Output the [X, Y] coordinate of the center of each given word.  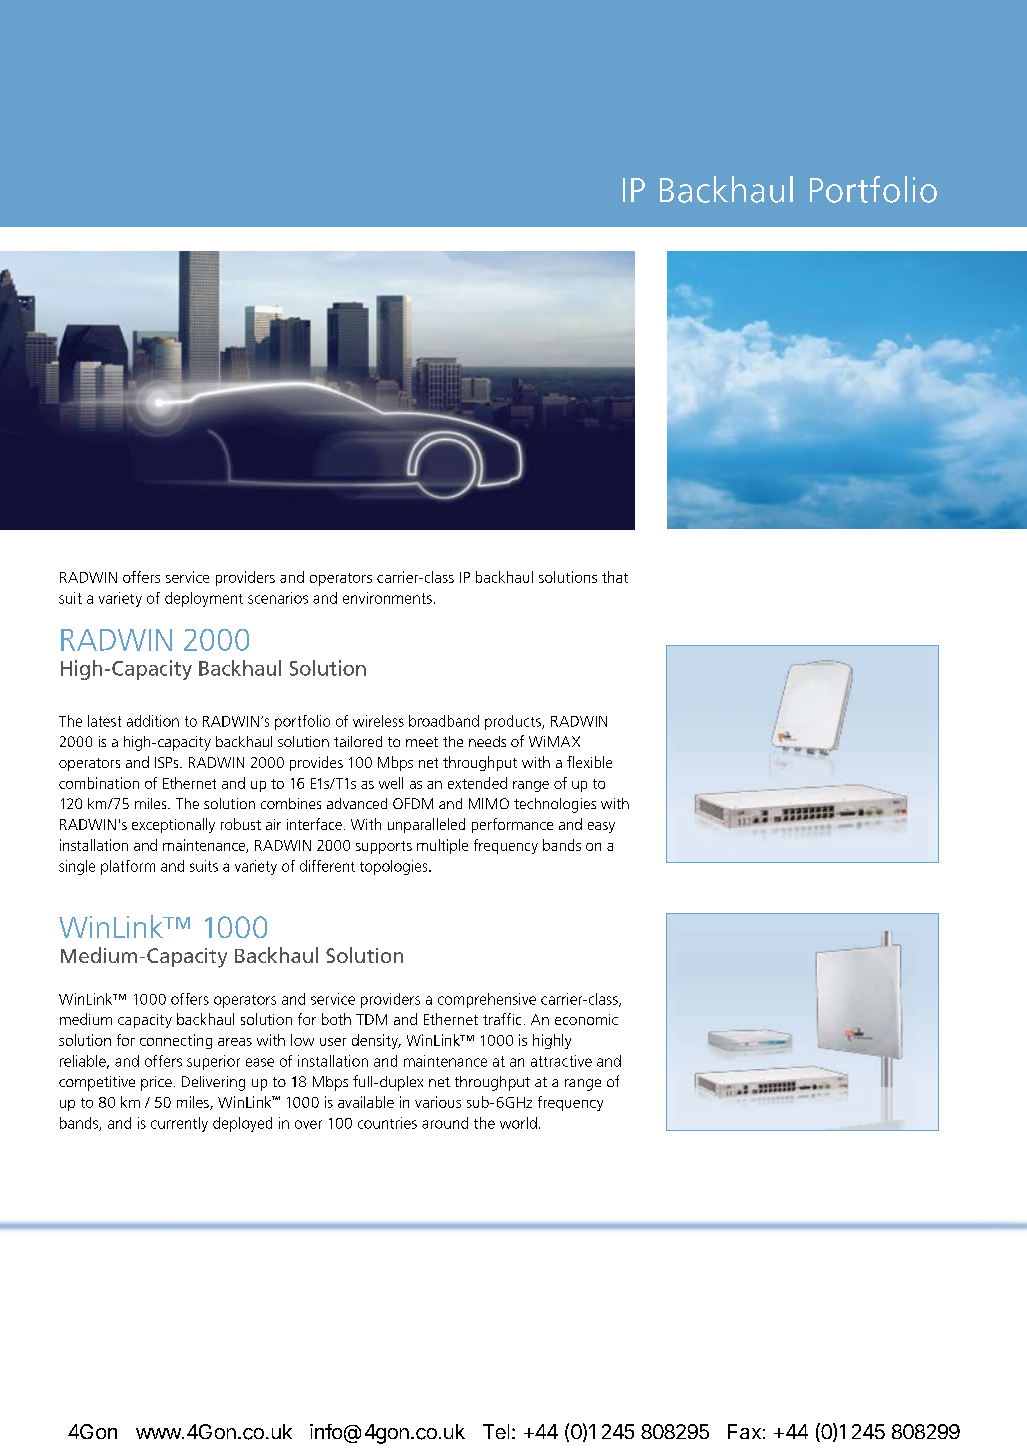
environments [387, 598]
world [518, 1123]
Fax [744, 1431]
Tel [496, 1431]
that [615, 577]
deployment [204, 599]
